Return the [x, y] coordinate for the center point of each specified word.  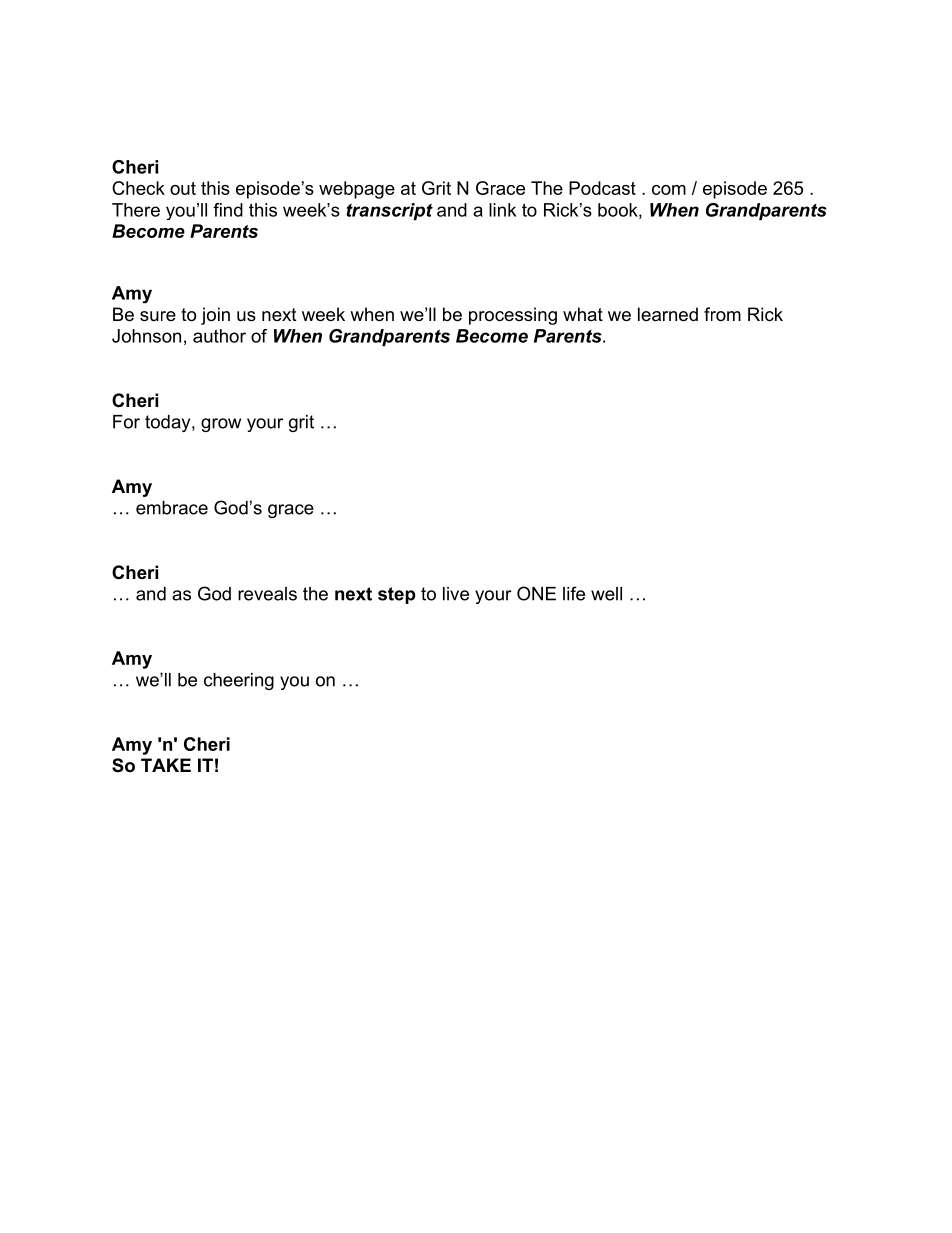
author [219, 336]
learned [668, 314]
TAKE [166, 765]
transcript [389, 212]
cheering [239, 681]
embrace [172, 508]
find [228, 210]
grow [221, 425]
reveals [267, 594]
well [606, 594]
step [397, 595]
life [574, 593]
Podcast [602, 188]
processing [513, 316]
